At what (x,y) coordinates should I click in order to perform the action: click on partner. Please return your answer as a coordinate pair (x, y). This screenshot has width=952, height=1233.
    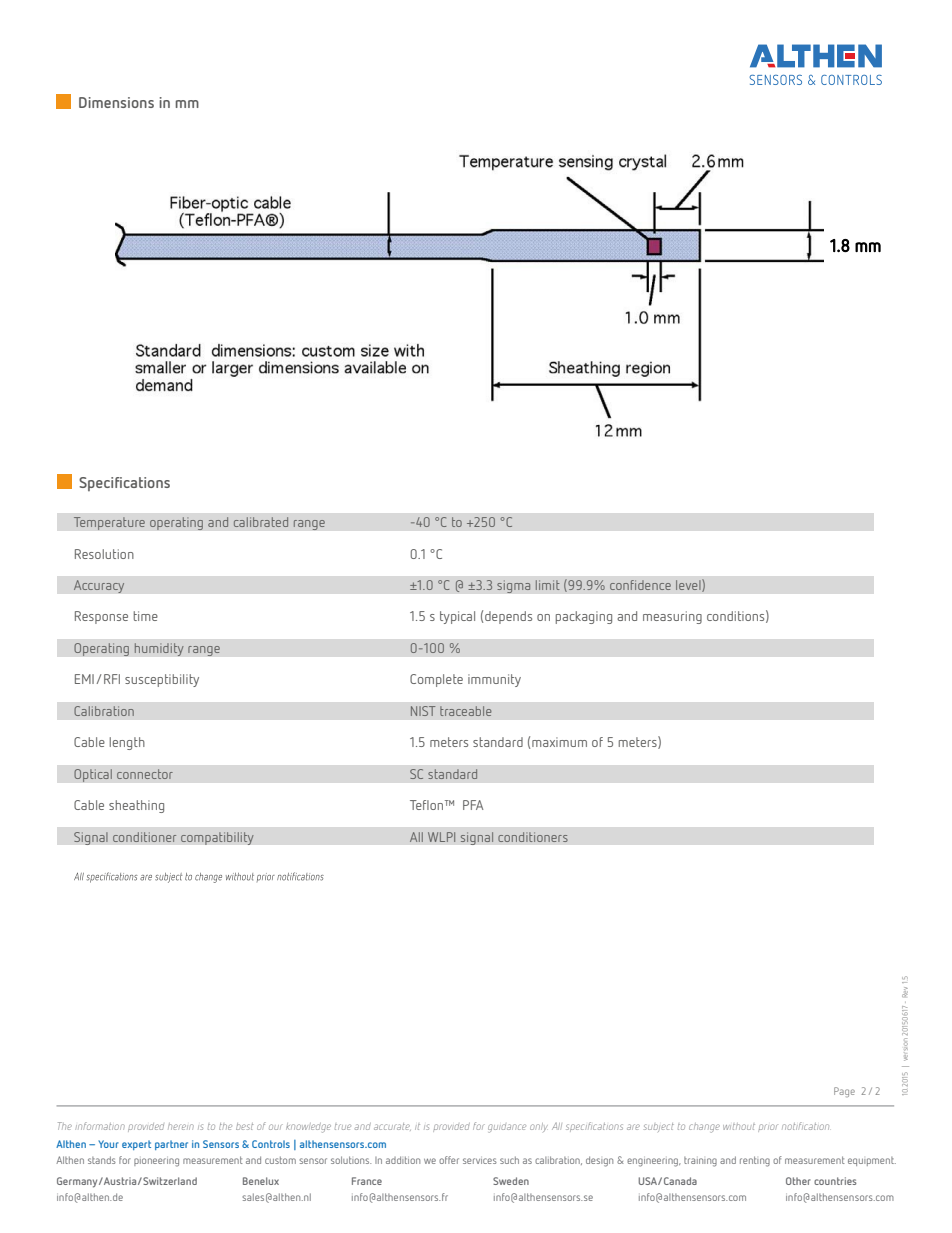
    Looking at the image, I should click on (171, 1145).
